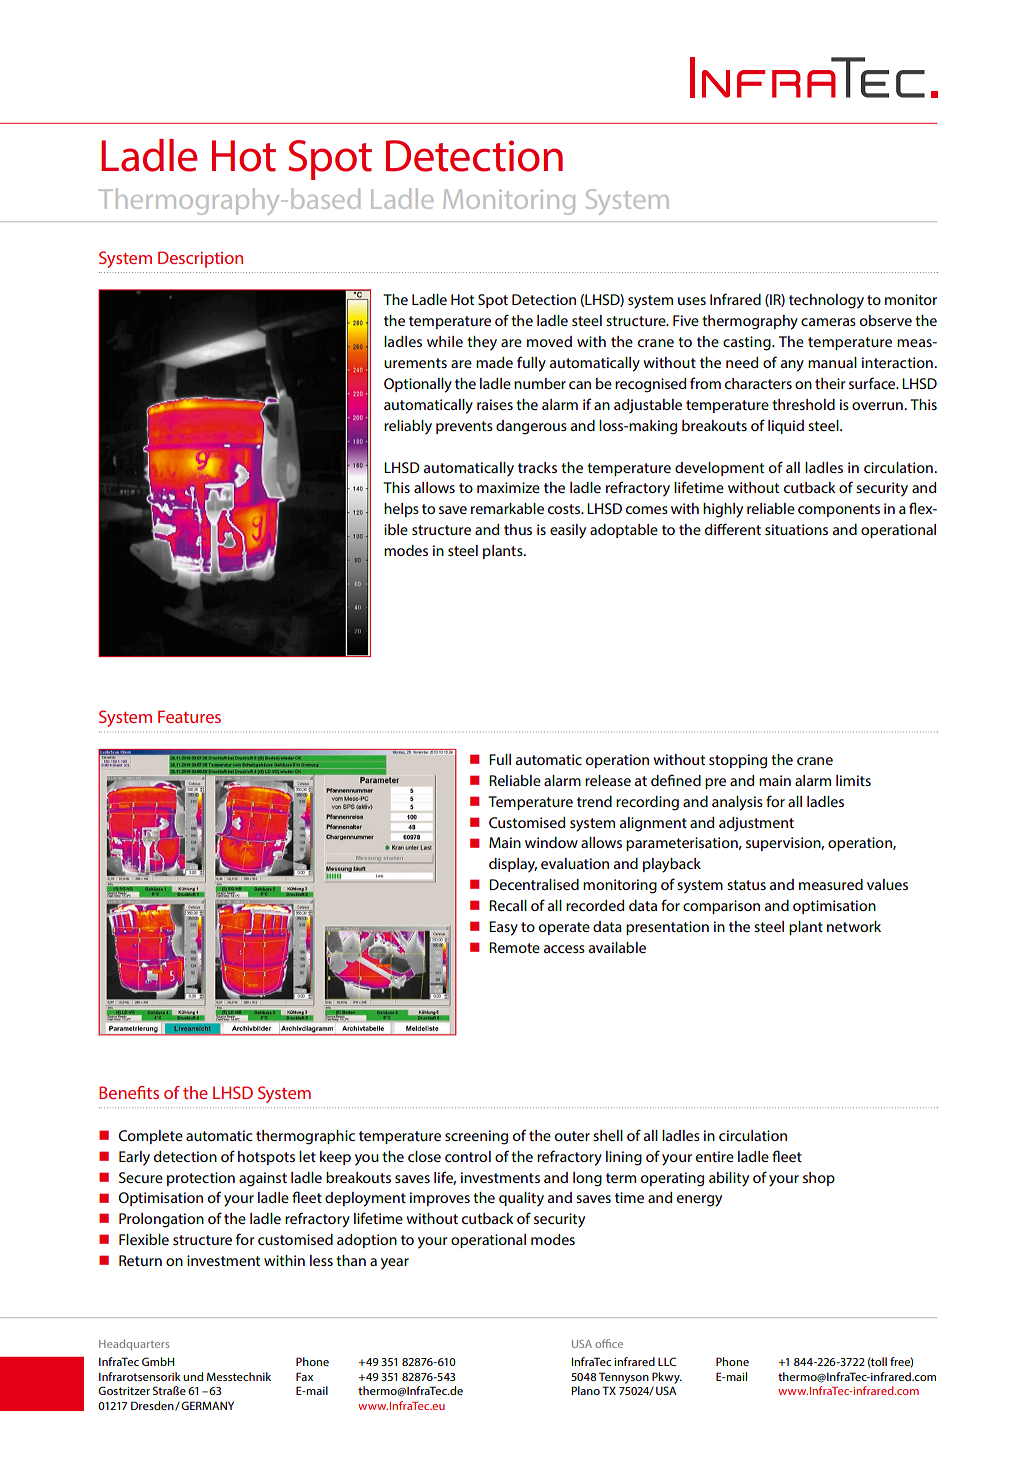 The width and height of the screenshot is (1036, 1465). Describe the element at coordinates (189, 716) in the screenshot. I see `Features` at that location.
